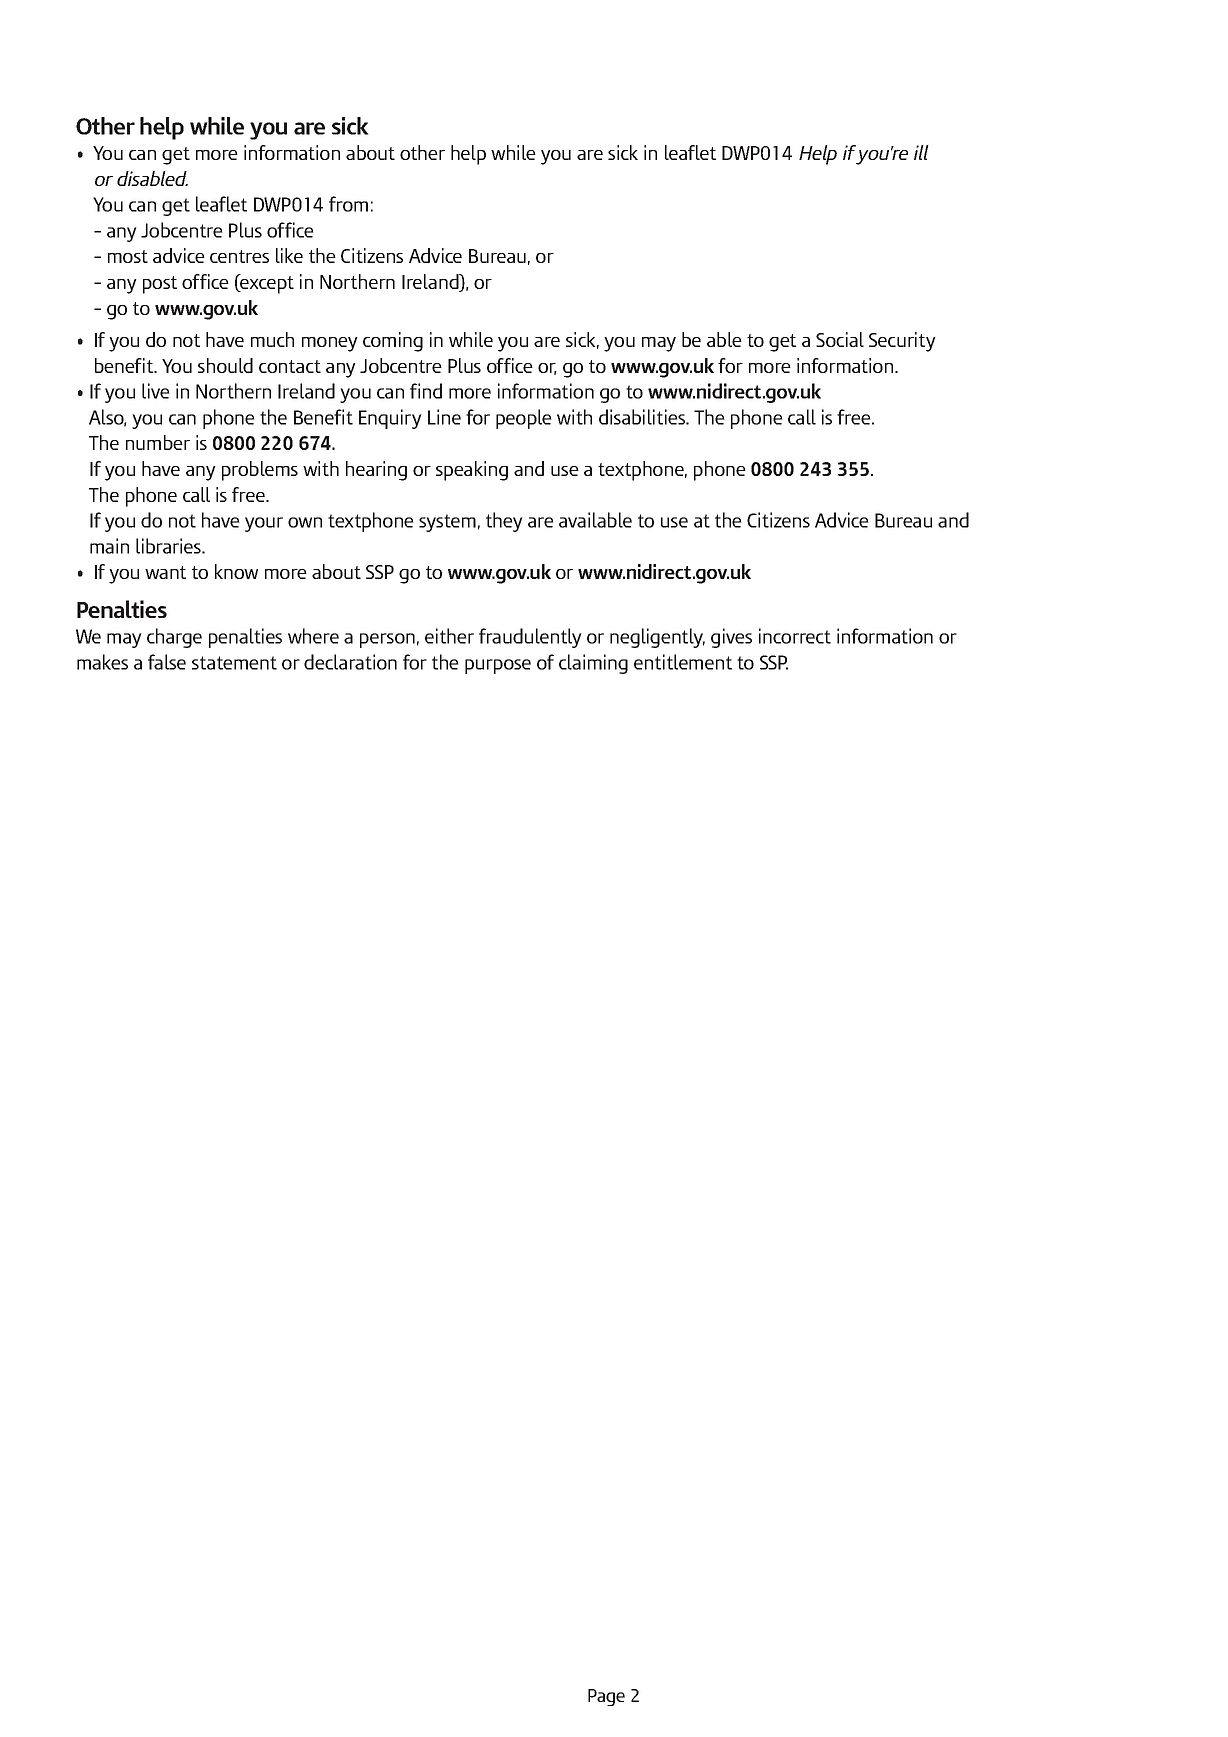 Image resolution: width=1228 pixels, height=1737 pixels. I want to click on centres, so click(239, 256).
